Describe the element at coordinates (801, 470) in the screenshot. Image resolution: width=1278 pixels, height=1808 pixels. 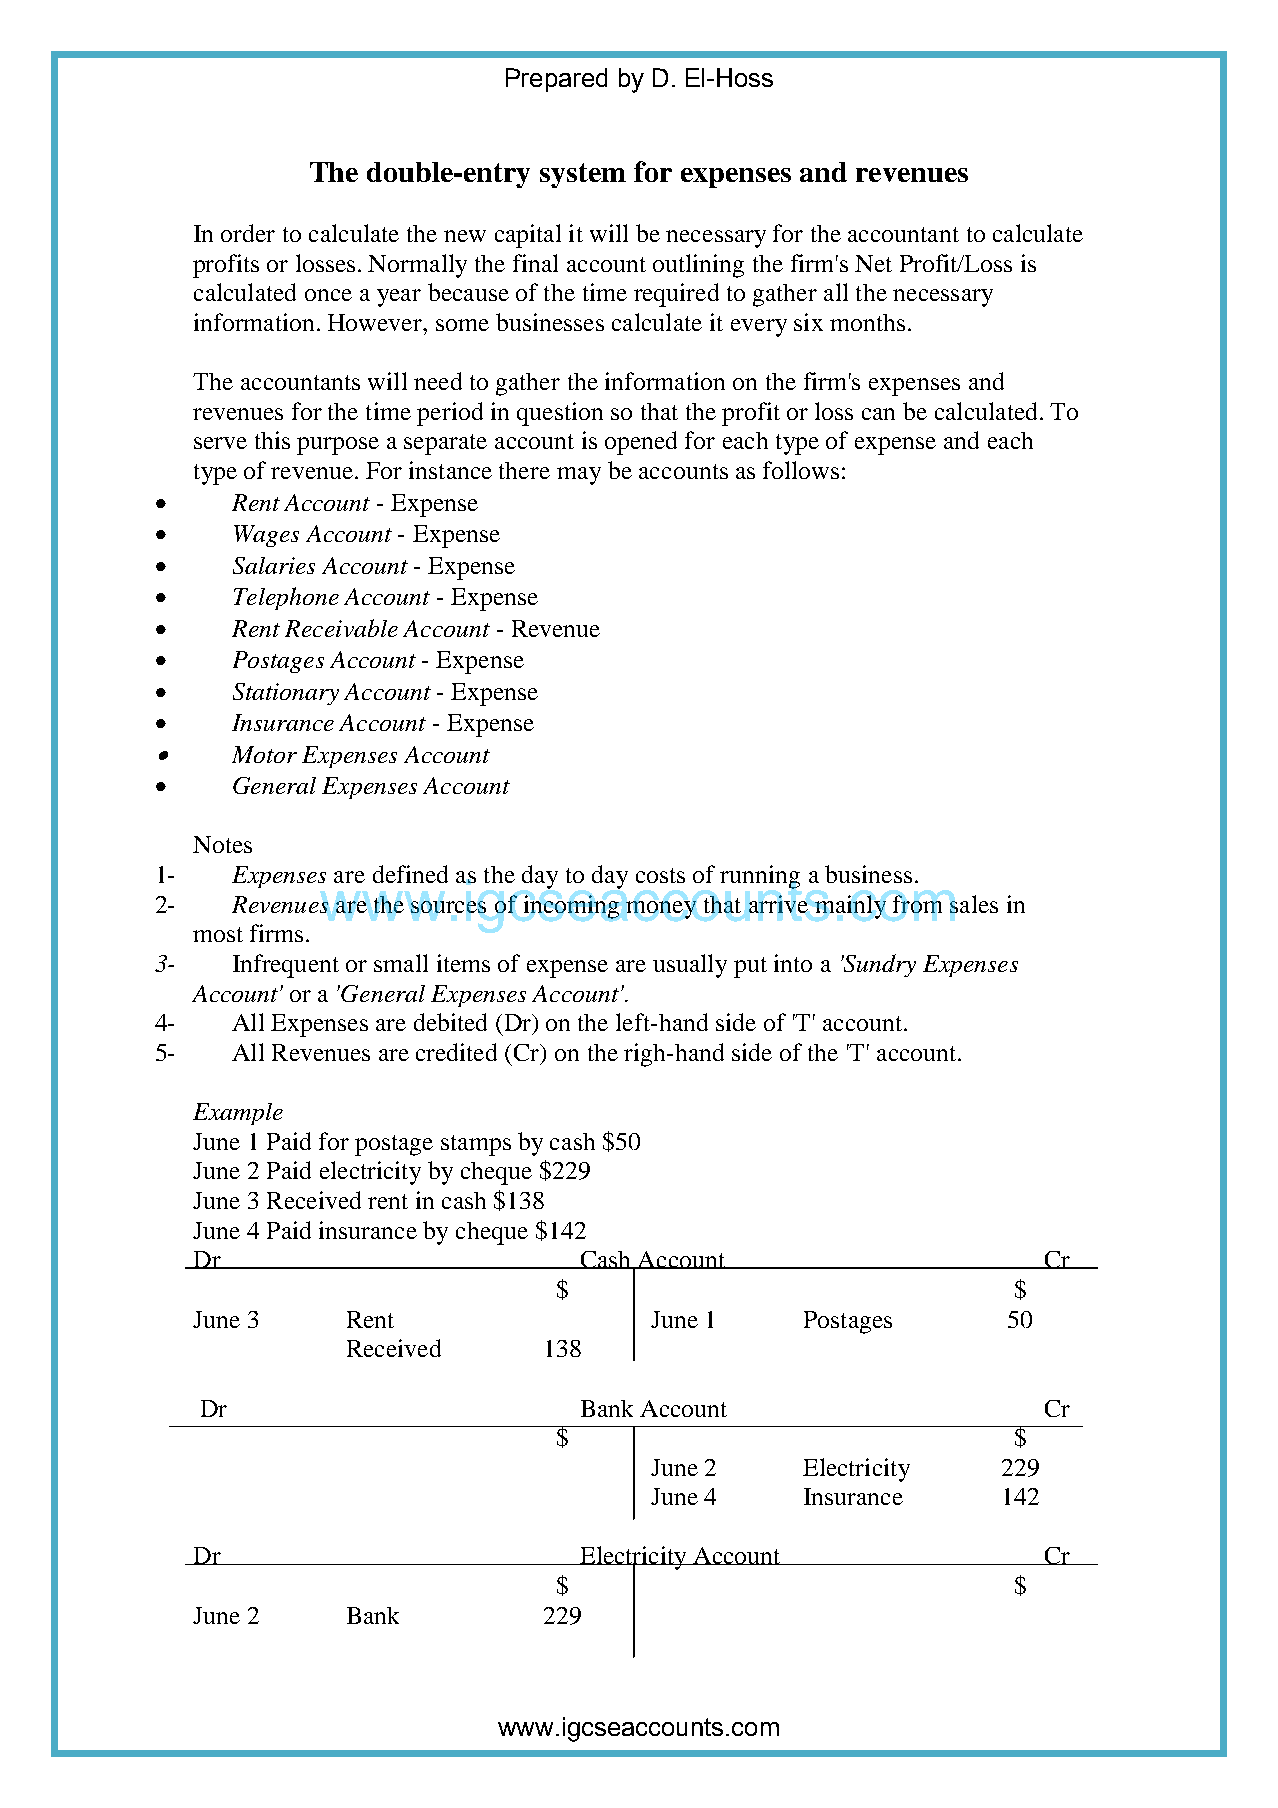
I see `follows` at that location.
